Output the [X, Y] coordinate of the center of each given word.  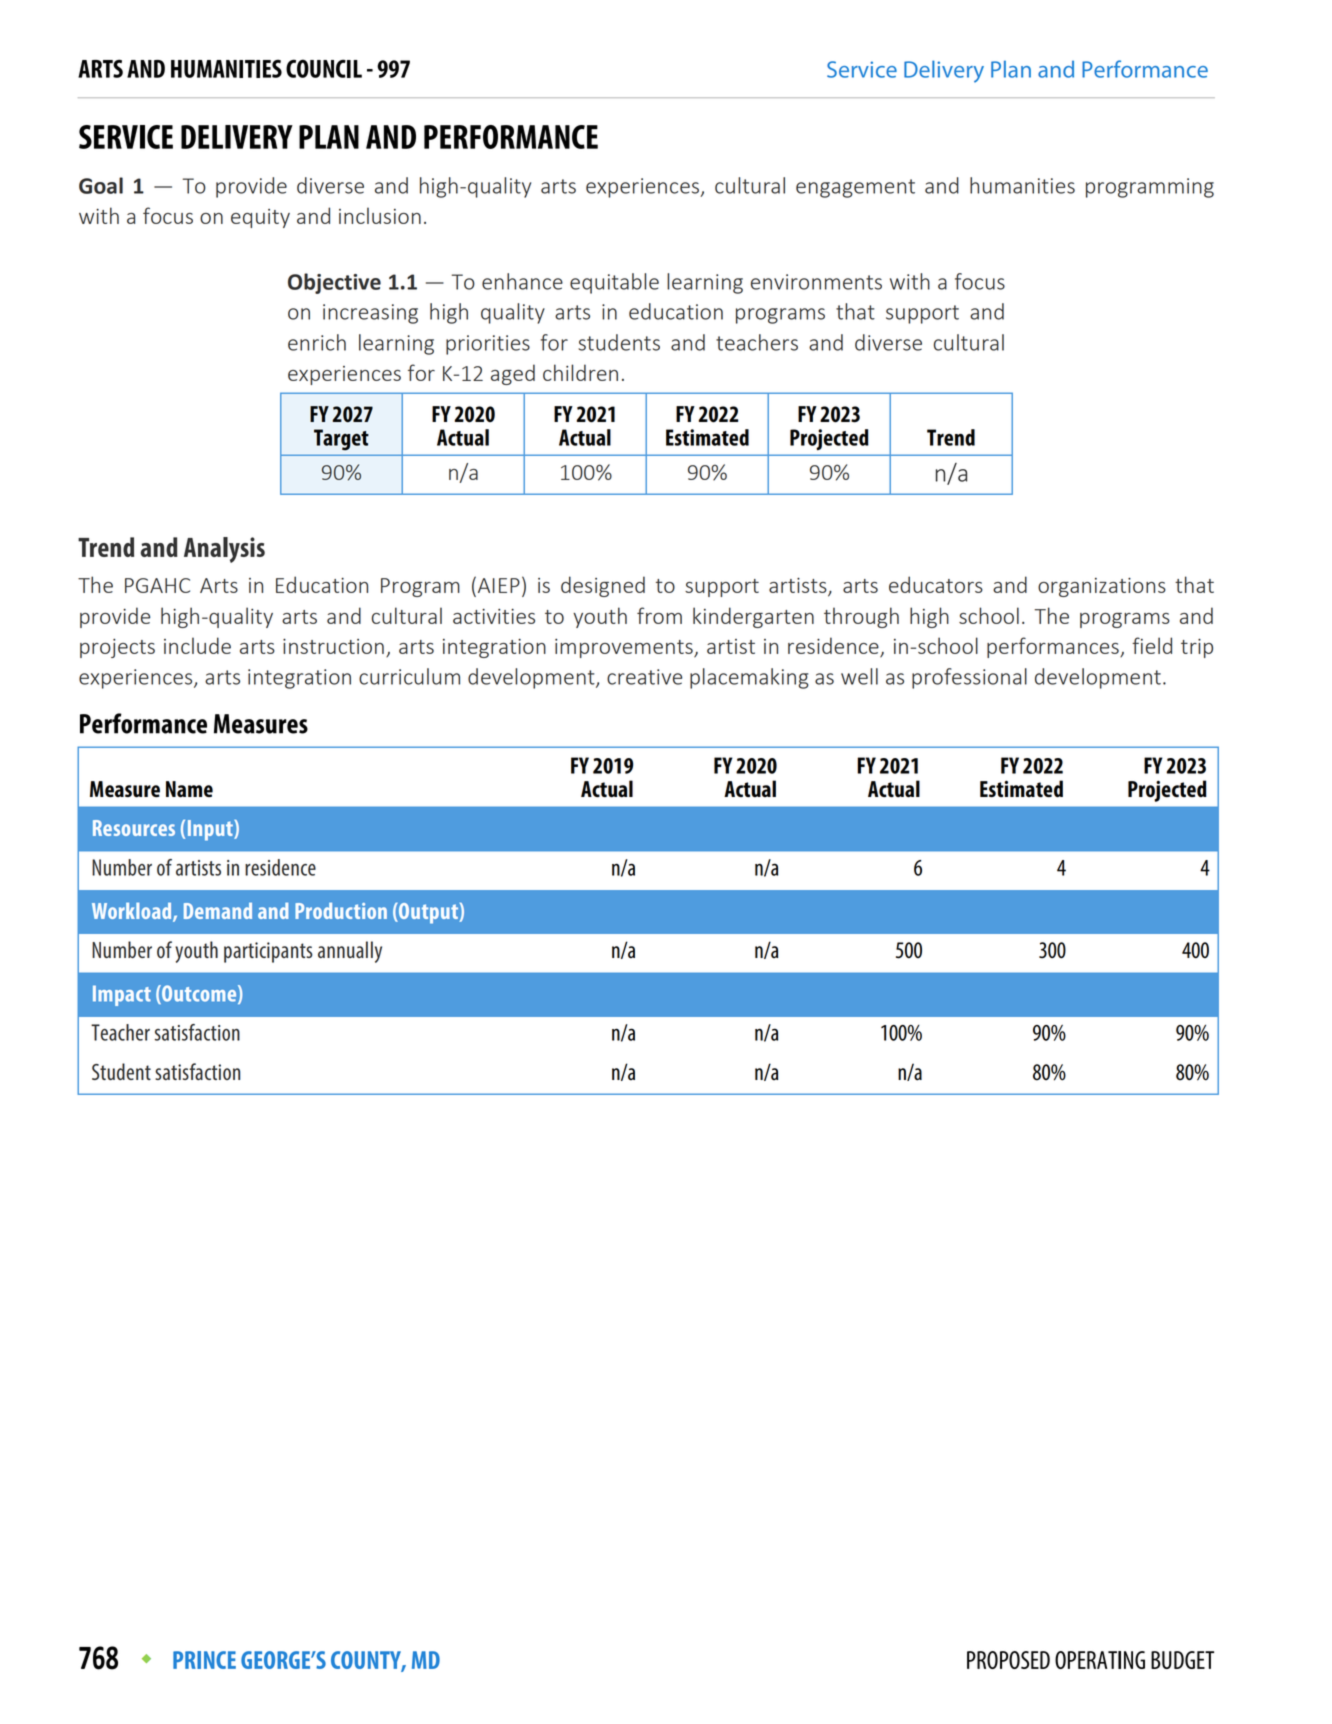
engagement [855, 188]
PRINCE [204, 1660]
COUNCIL [324, 68]
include [197, 645]
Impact [122, 995]
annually [350, 952]
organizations [1102, 587]
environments [816, 282]
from [659, 615]
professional [969, 678]
